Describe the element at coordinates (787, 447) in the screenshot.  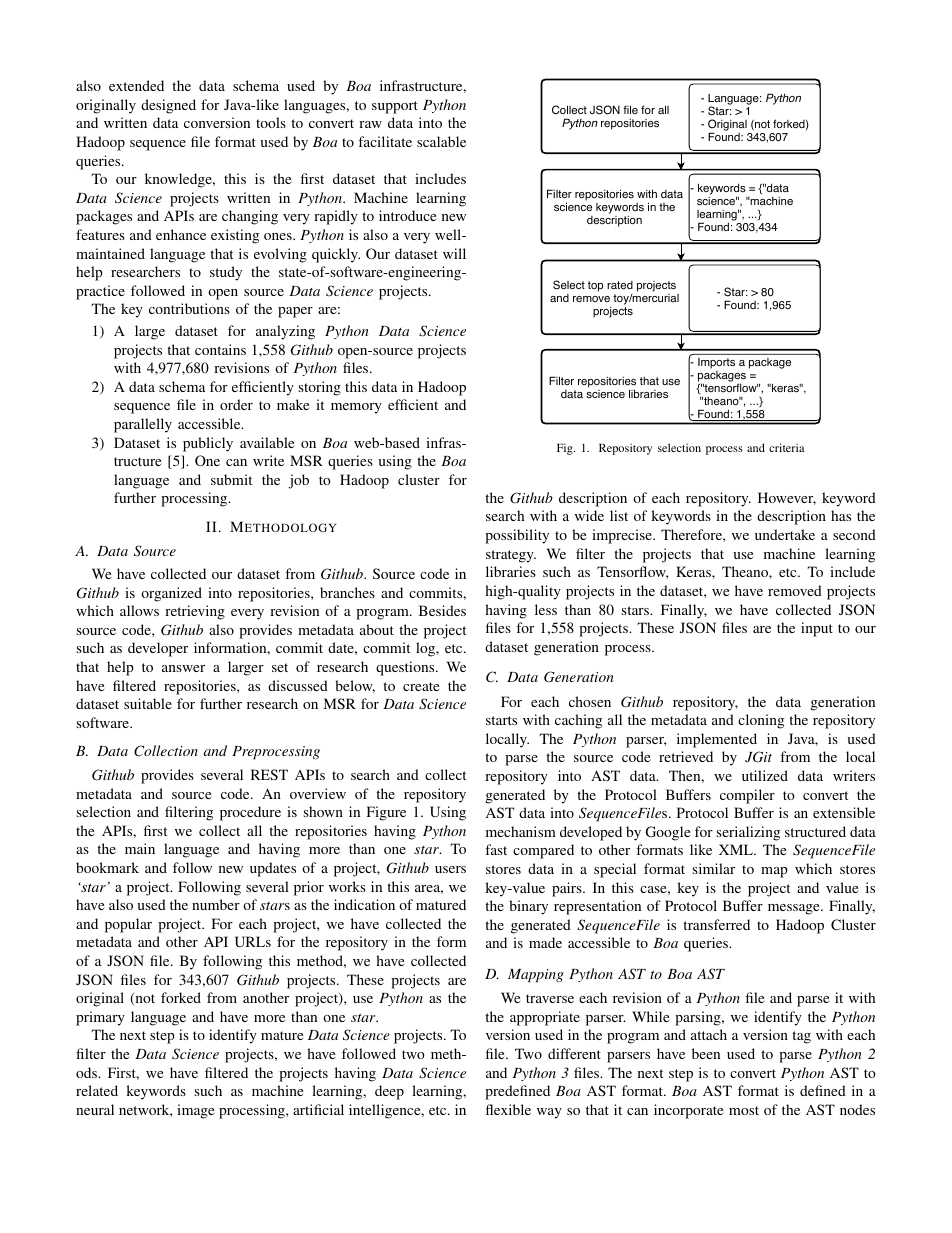
I see `criteria` at that location.
